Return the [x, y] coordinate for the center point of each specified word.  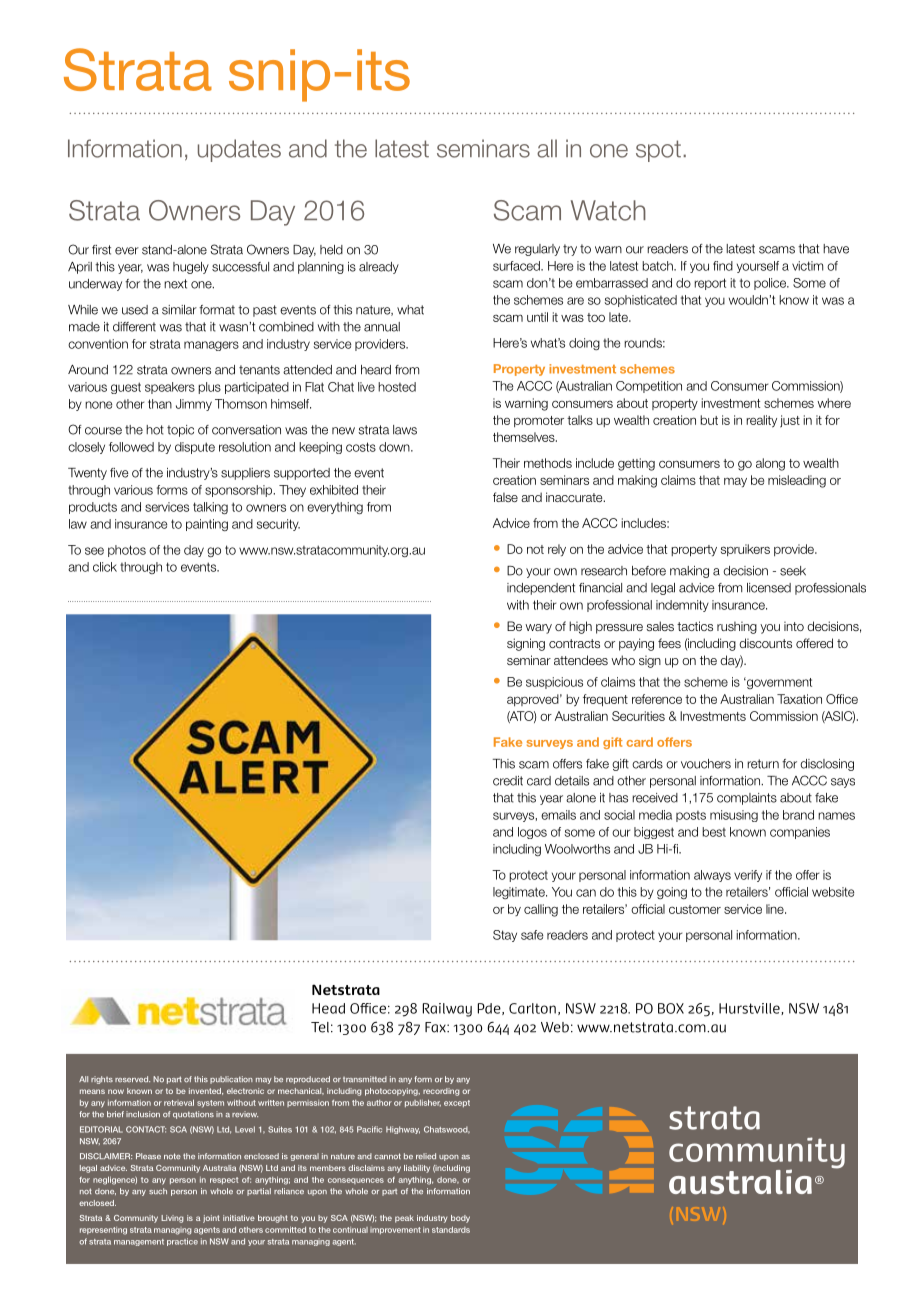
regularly [537, 250]
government [778, 683]
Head [328, 1008]
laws [405, 430]
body [460, 1219]
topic [180, 431]
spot [658, 151]
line [776, 909]
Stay [505, 936]
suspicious [554, 683]
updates [239, 150]
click [105, 567]
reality [761, 421]
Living [172, 1219]
